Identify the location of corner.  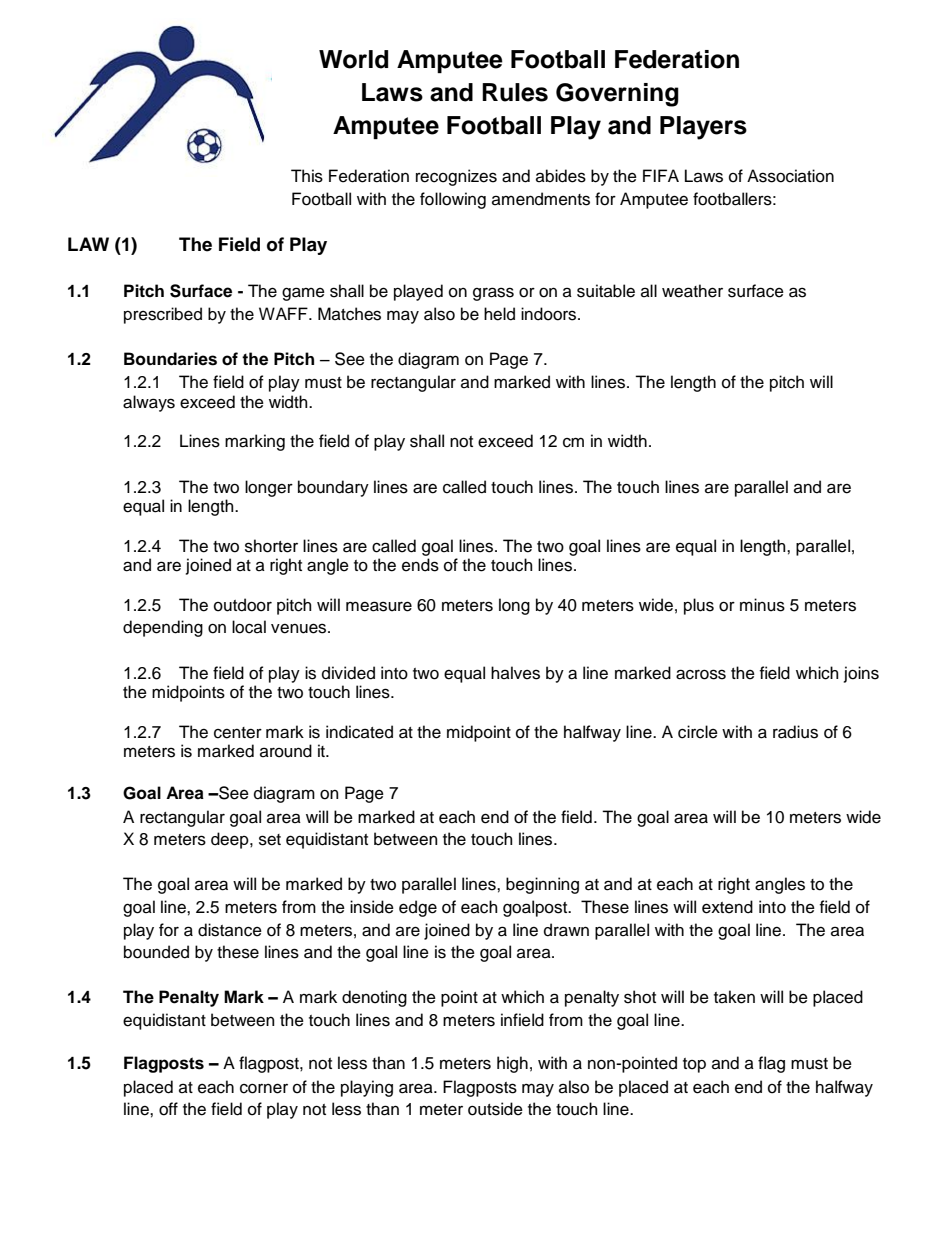
(264, 1088).
